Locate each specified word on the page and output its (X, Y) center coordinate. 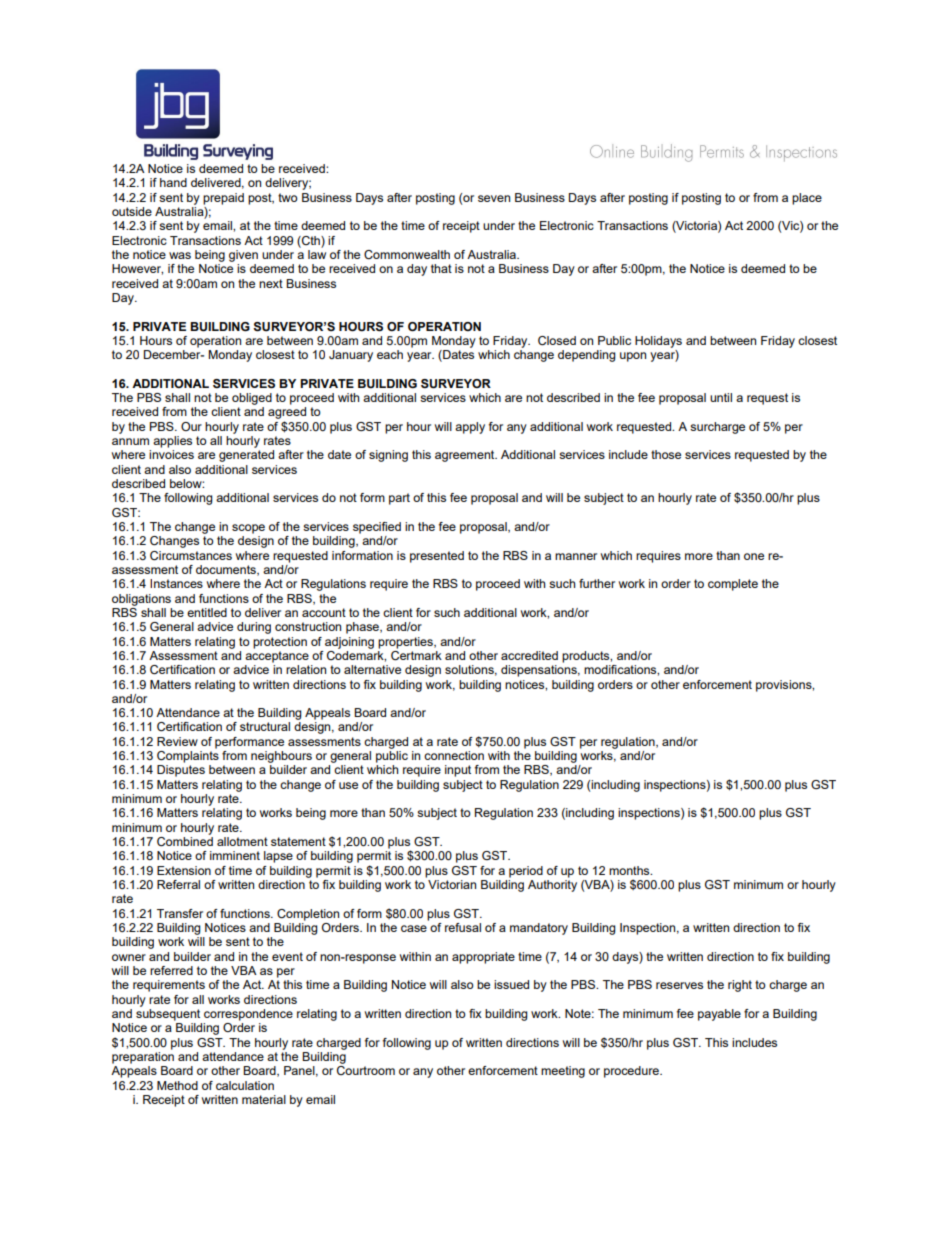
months (630, 870)
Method (177, 1085)
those (666, 454)
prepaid (223, 199)
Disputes (181, 771)
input (458, 771)
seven (494, 198)
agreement (466, 456)
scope (248, 529)
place (807, 199)
